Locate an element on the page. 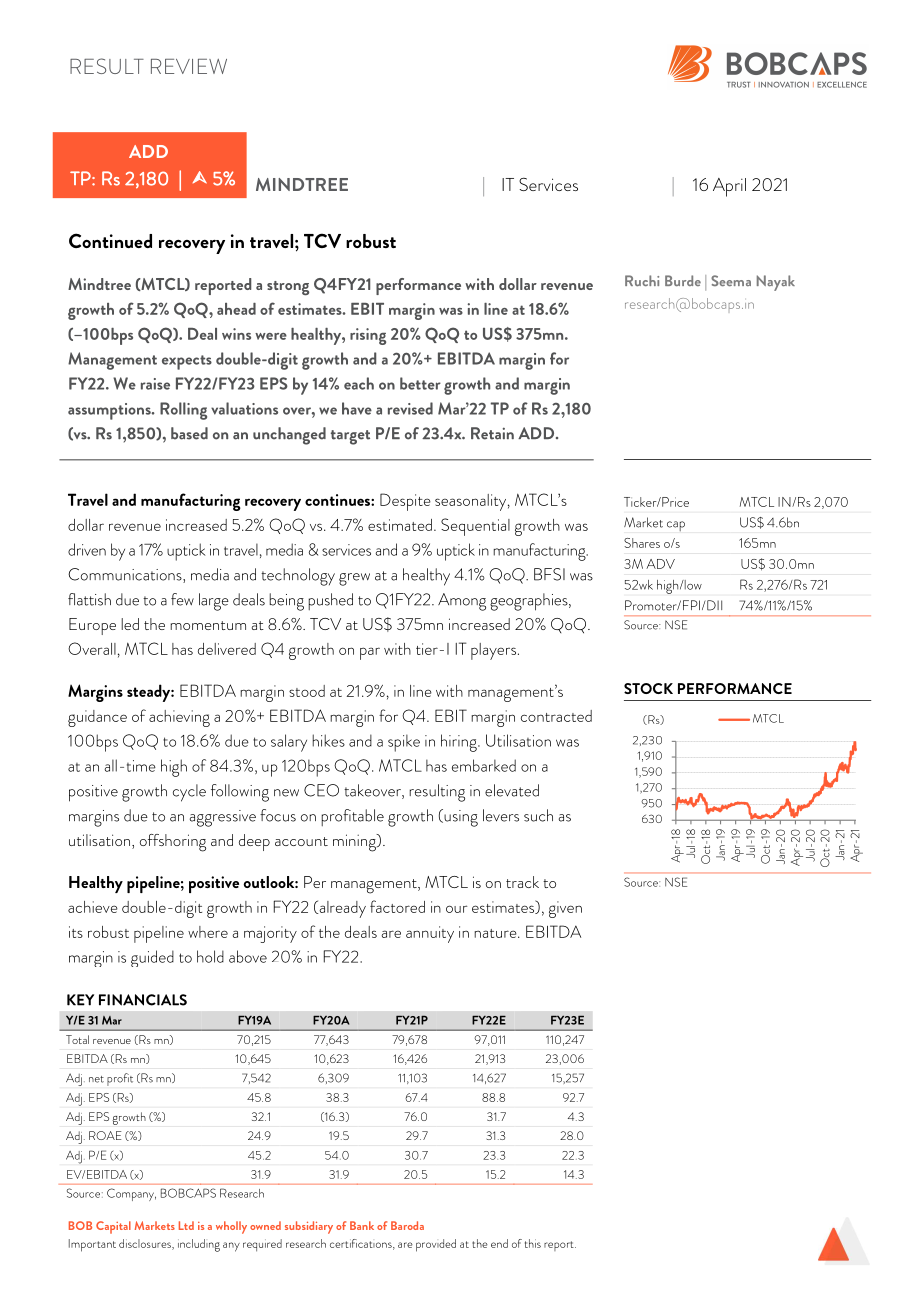 The width and height of the page is (924, 1308). April is located at coordinates (729, 187).
